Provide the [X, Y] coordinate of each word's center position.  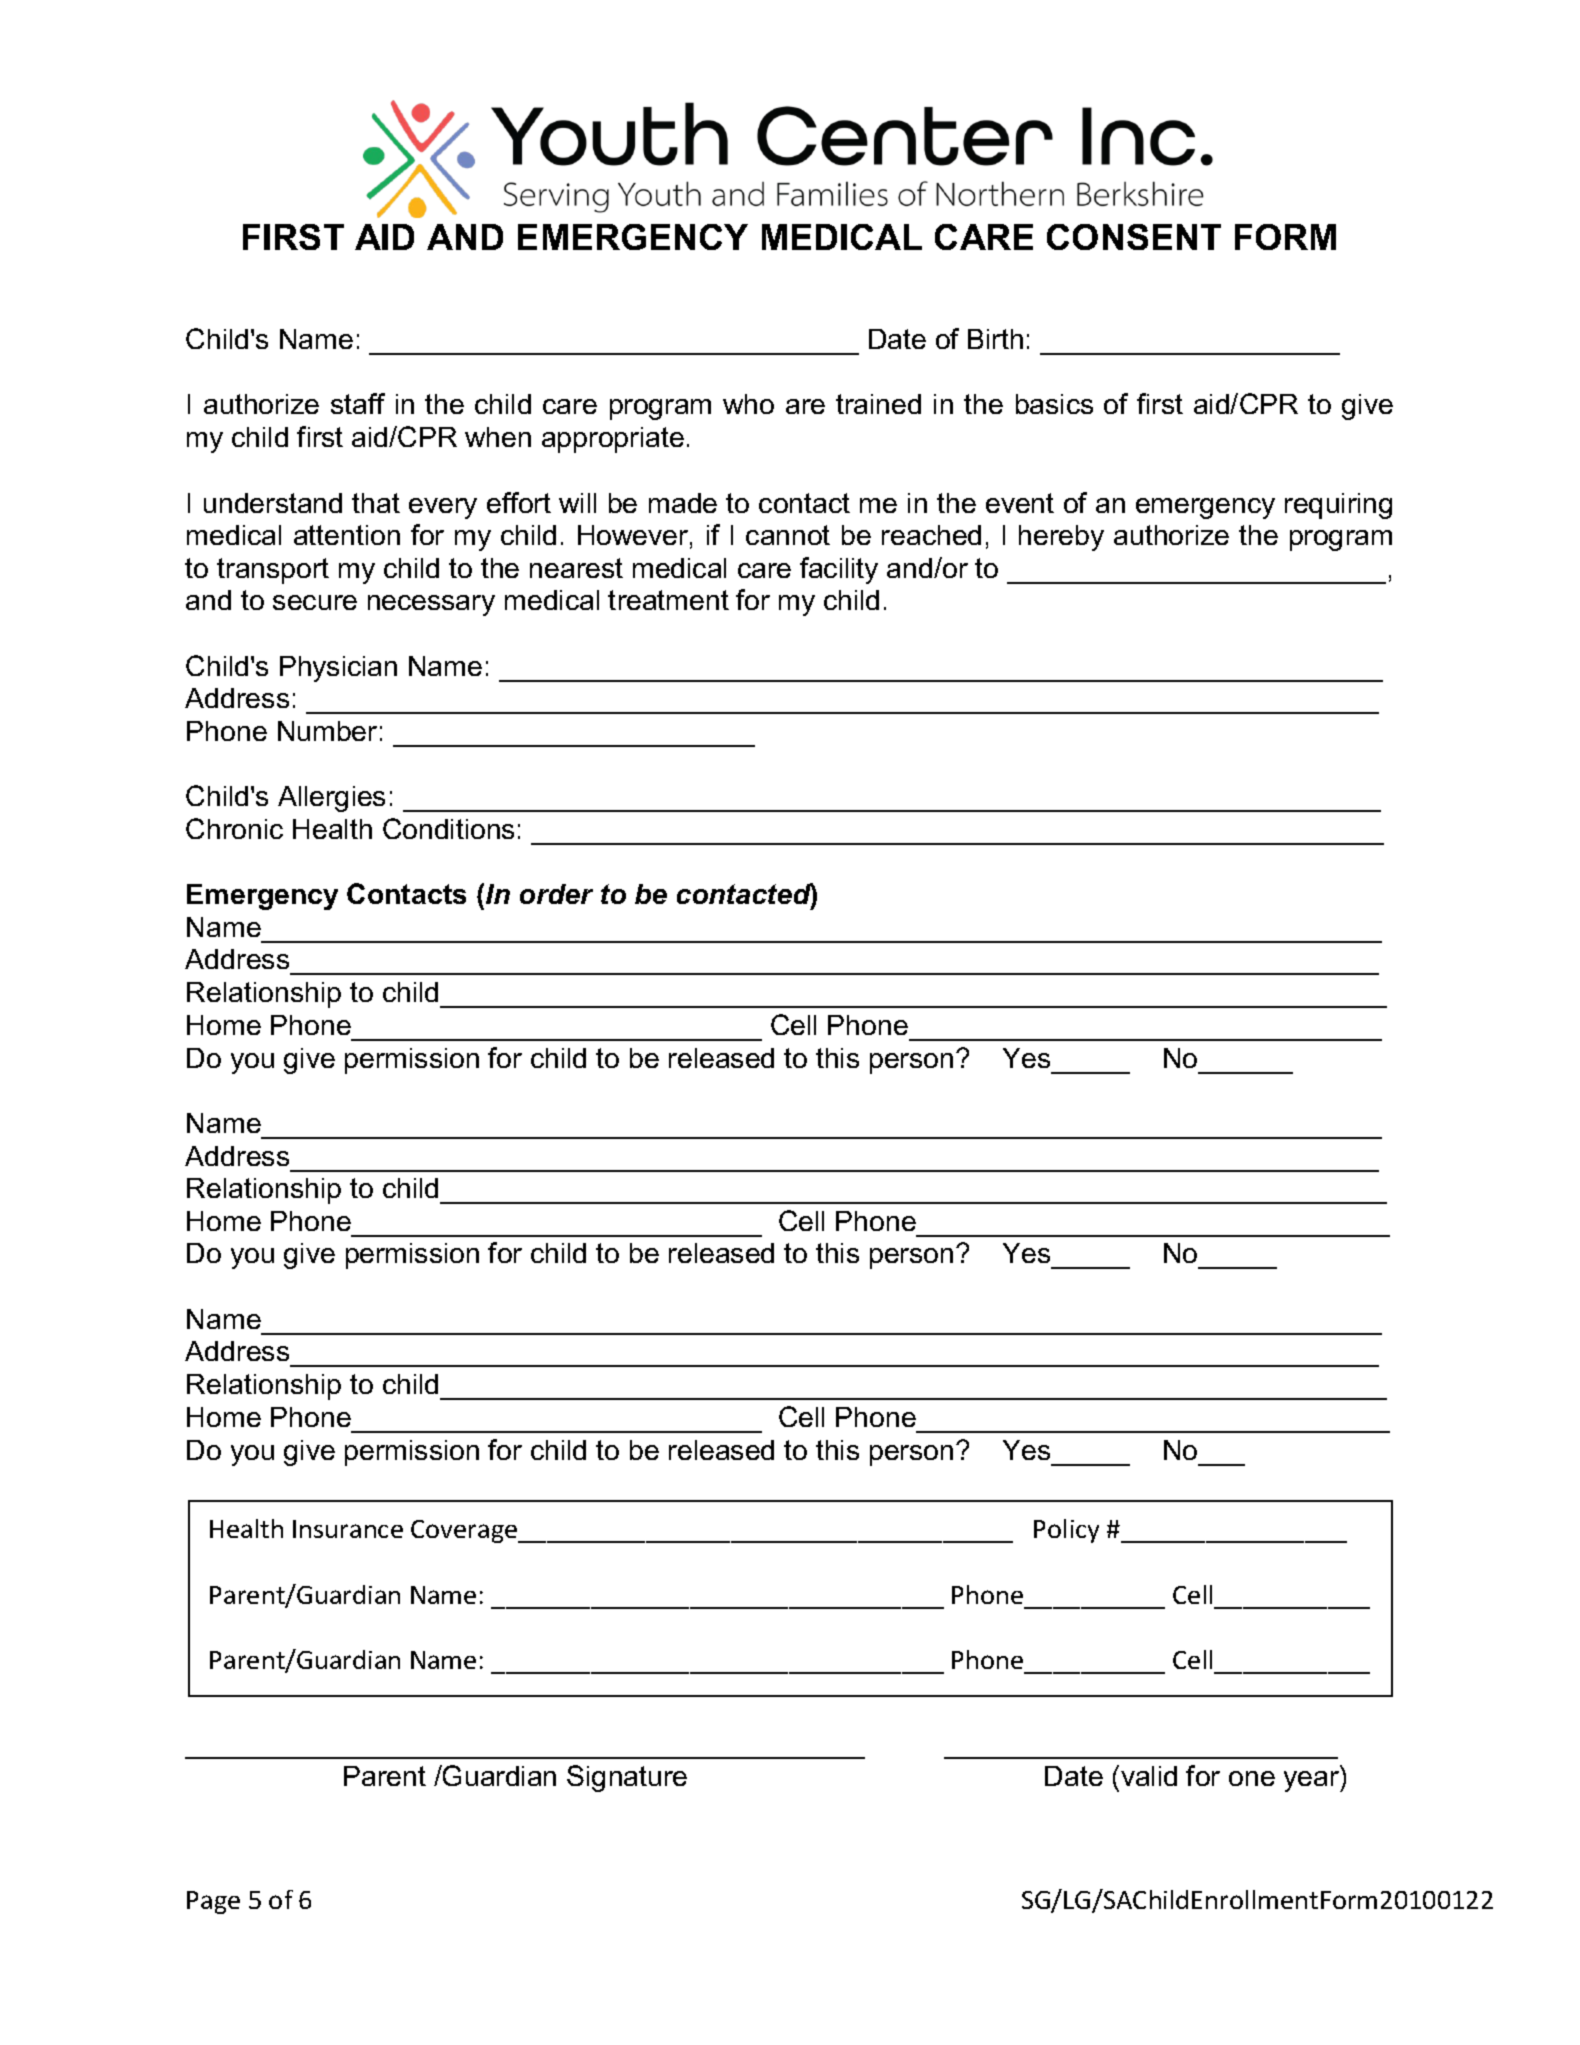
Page [213, 1902]
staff [358, 403]
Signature [627, 1778]
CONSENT [1134, 237]
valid [1149, 1776]
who [748, 404]
